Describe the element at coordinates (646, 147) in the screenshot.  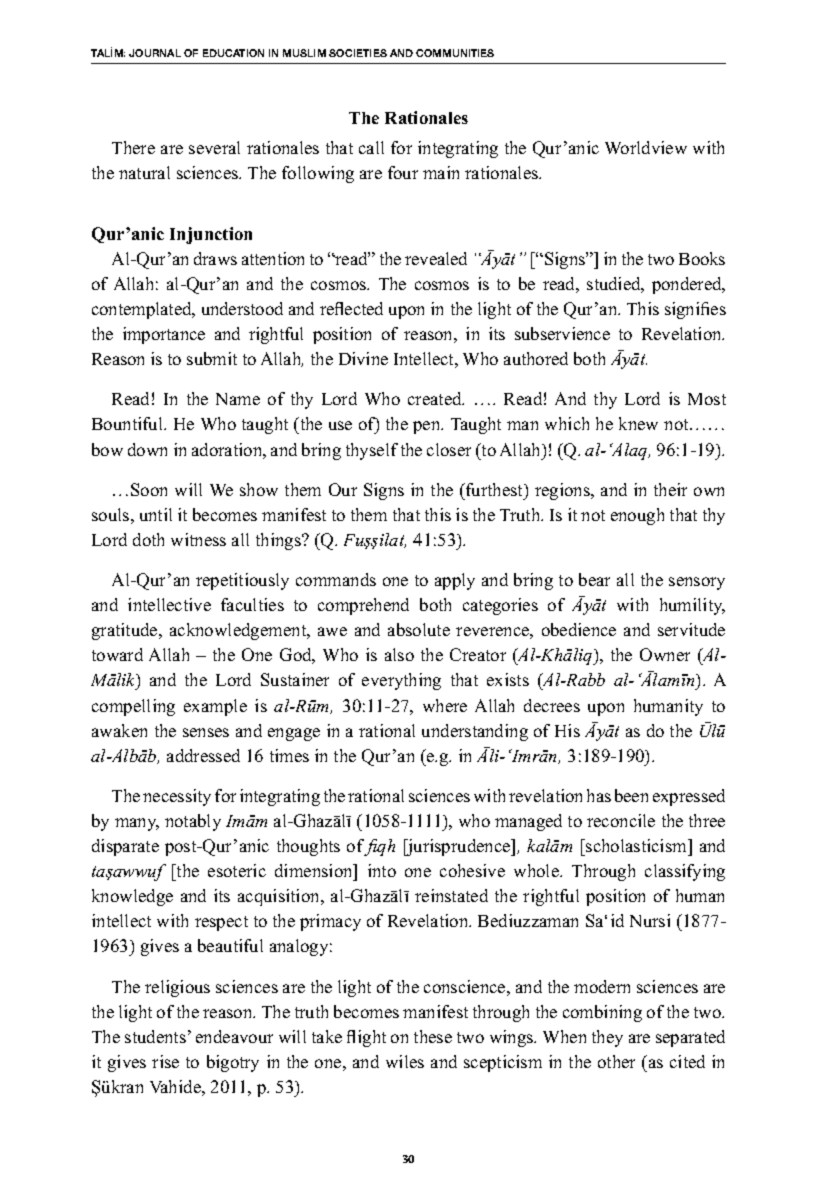
I see `Worldview` at that location.
